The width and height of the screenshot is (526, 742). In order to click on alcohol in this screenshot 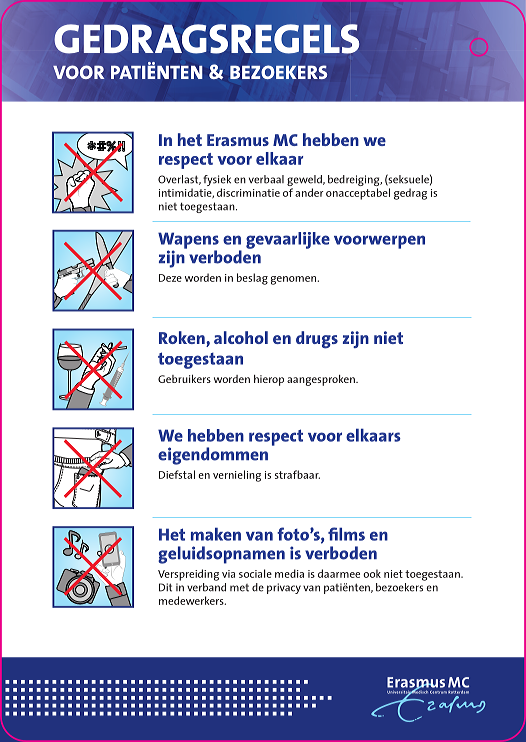, I will do `click(241, 337)`.
